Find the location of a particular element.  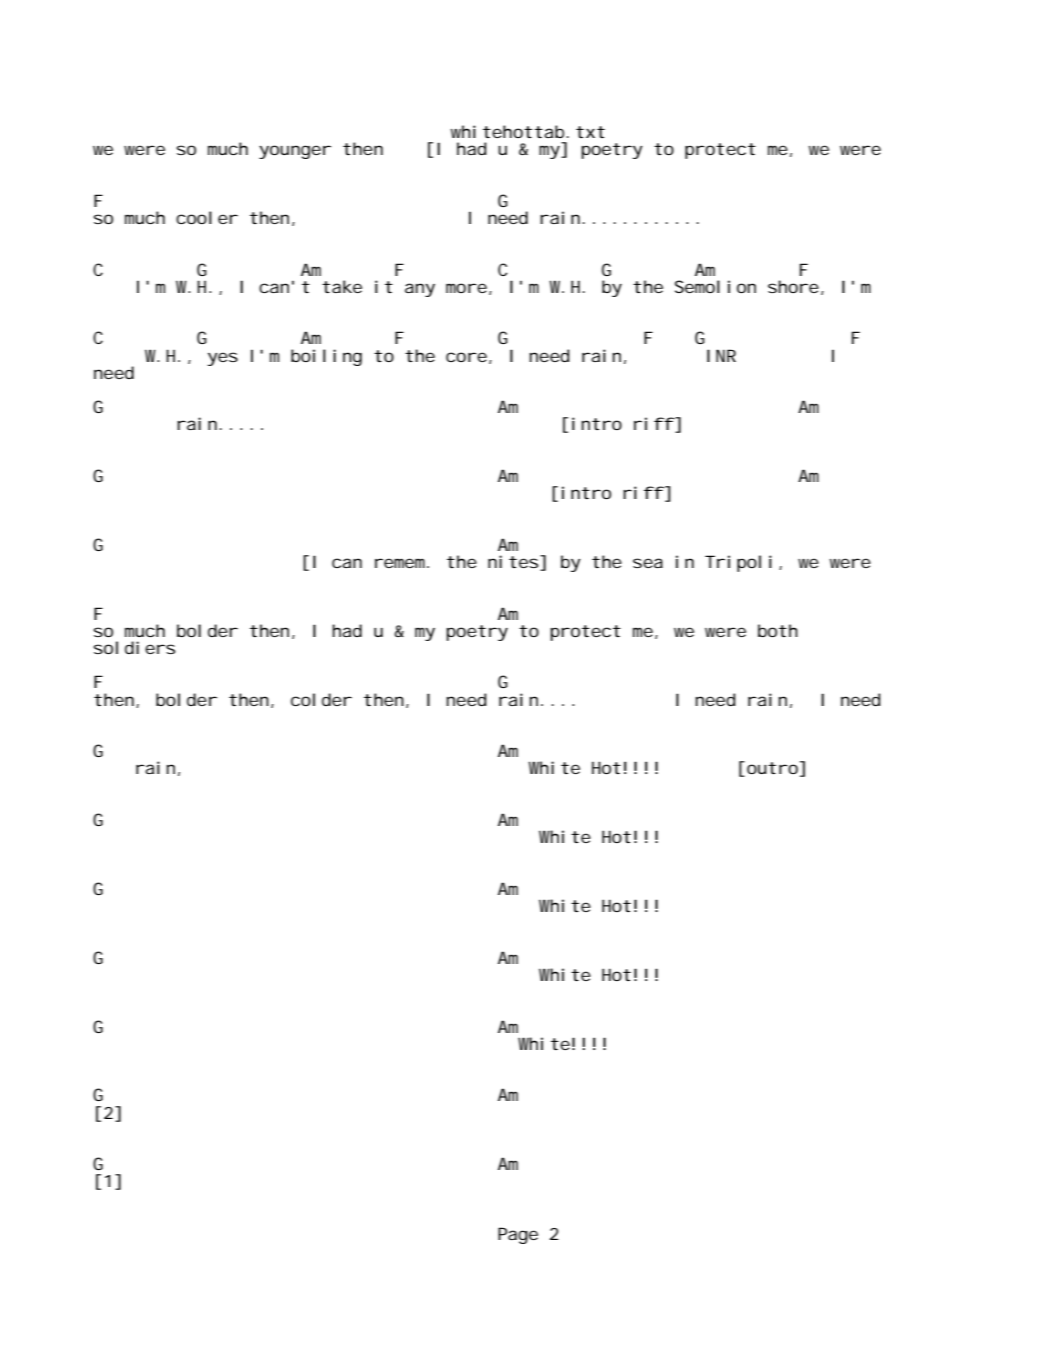

any is located at coordinates (420, 290).
